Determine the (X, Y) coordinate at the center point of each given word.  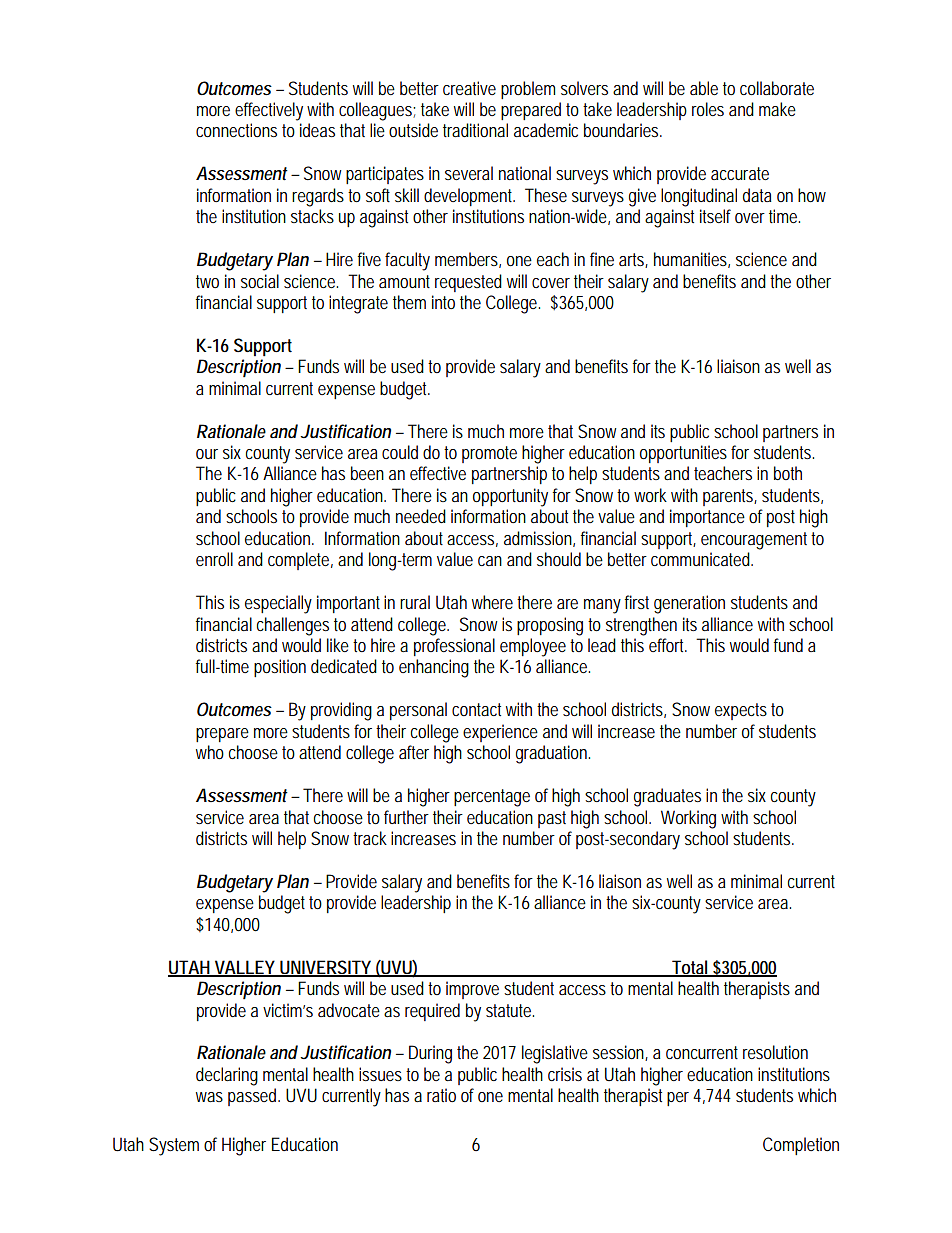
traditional (475, 130)
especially (278, 604)
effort (668, 645)
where (492, 602)
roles (708, 109)
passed (254, 1097)
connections (236, 130)
